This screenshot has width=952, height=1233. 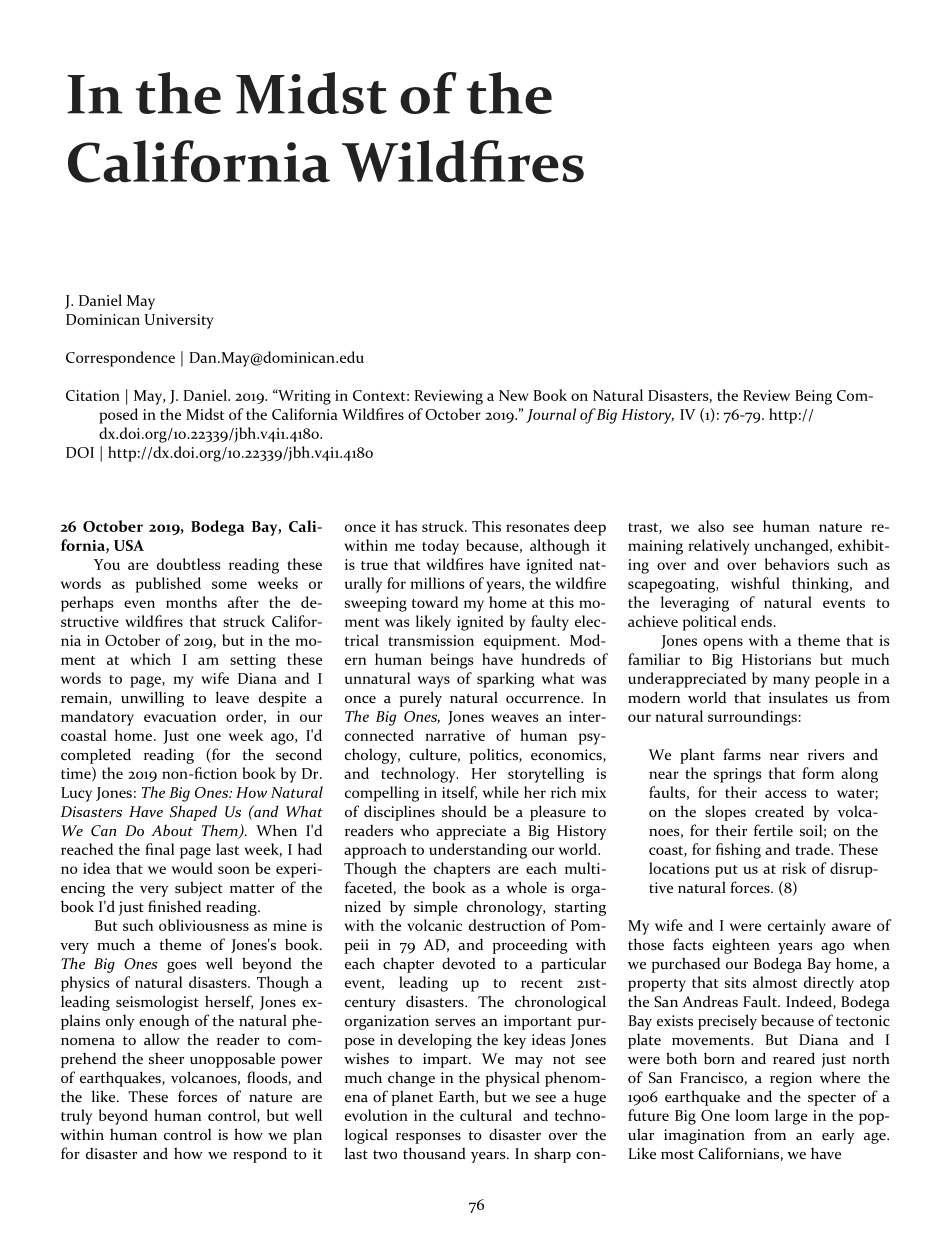 I want to click on behaviors, so click(x=797, y=564).
